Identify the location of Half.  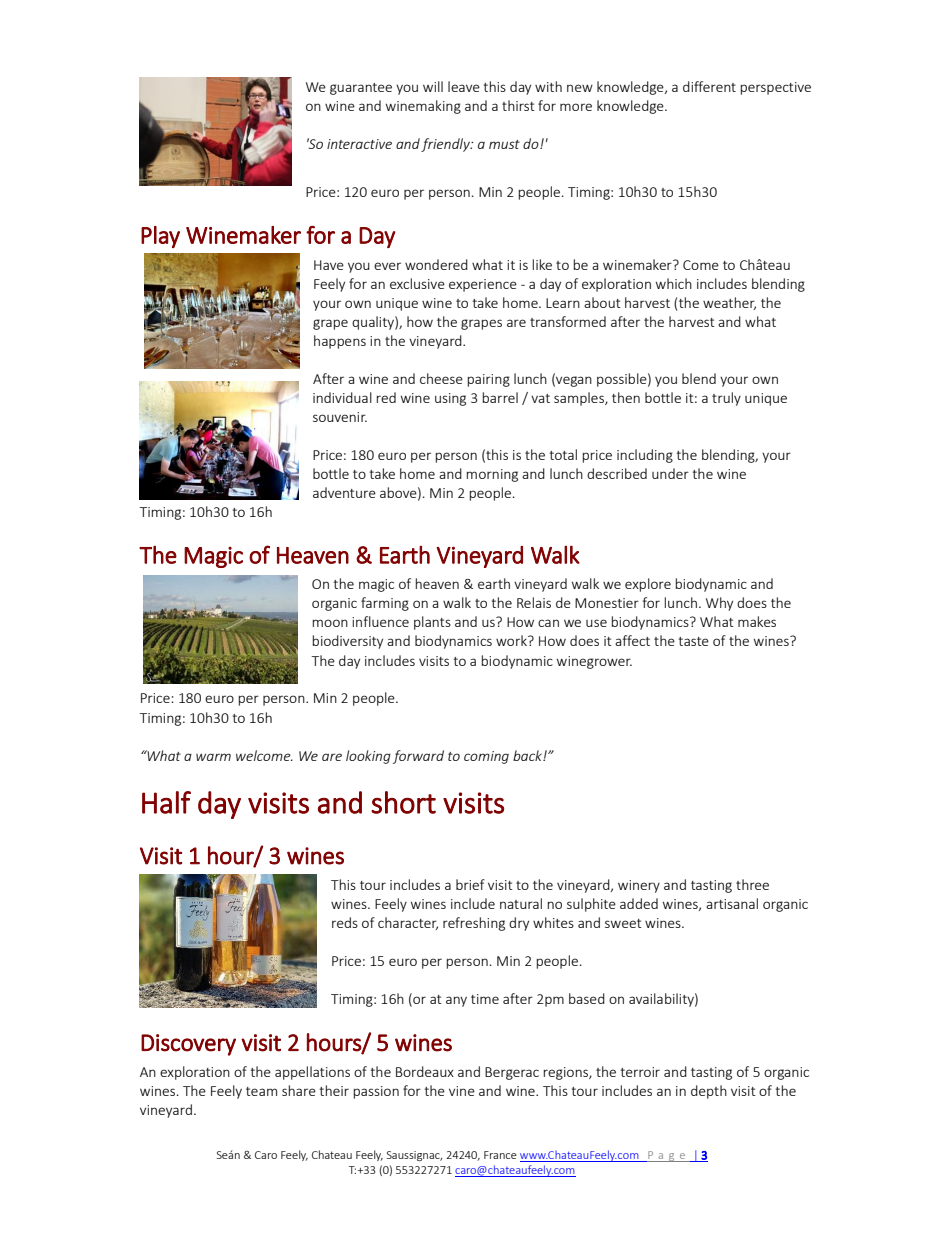
(166, 802).
